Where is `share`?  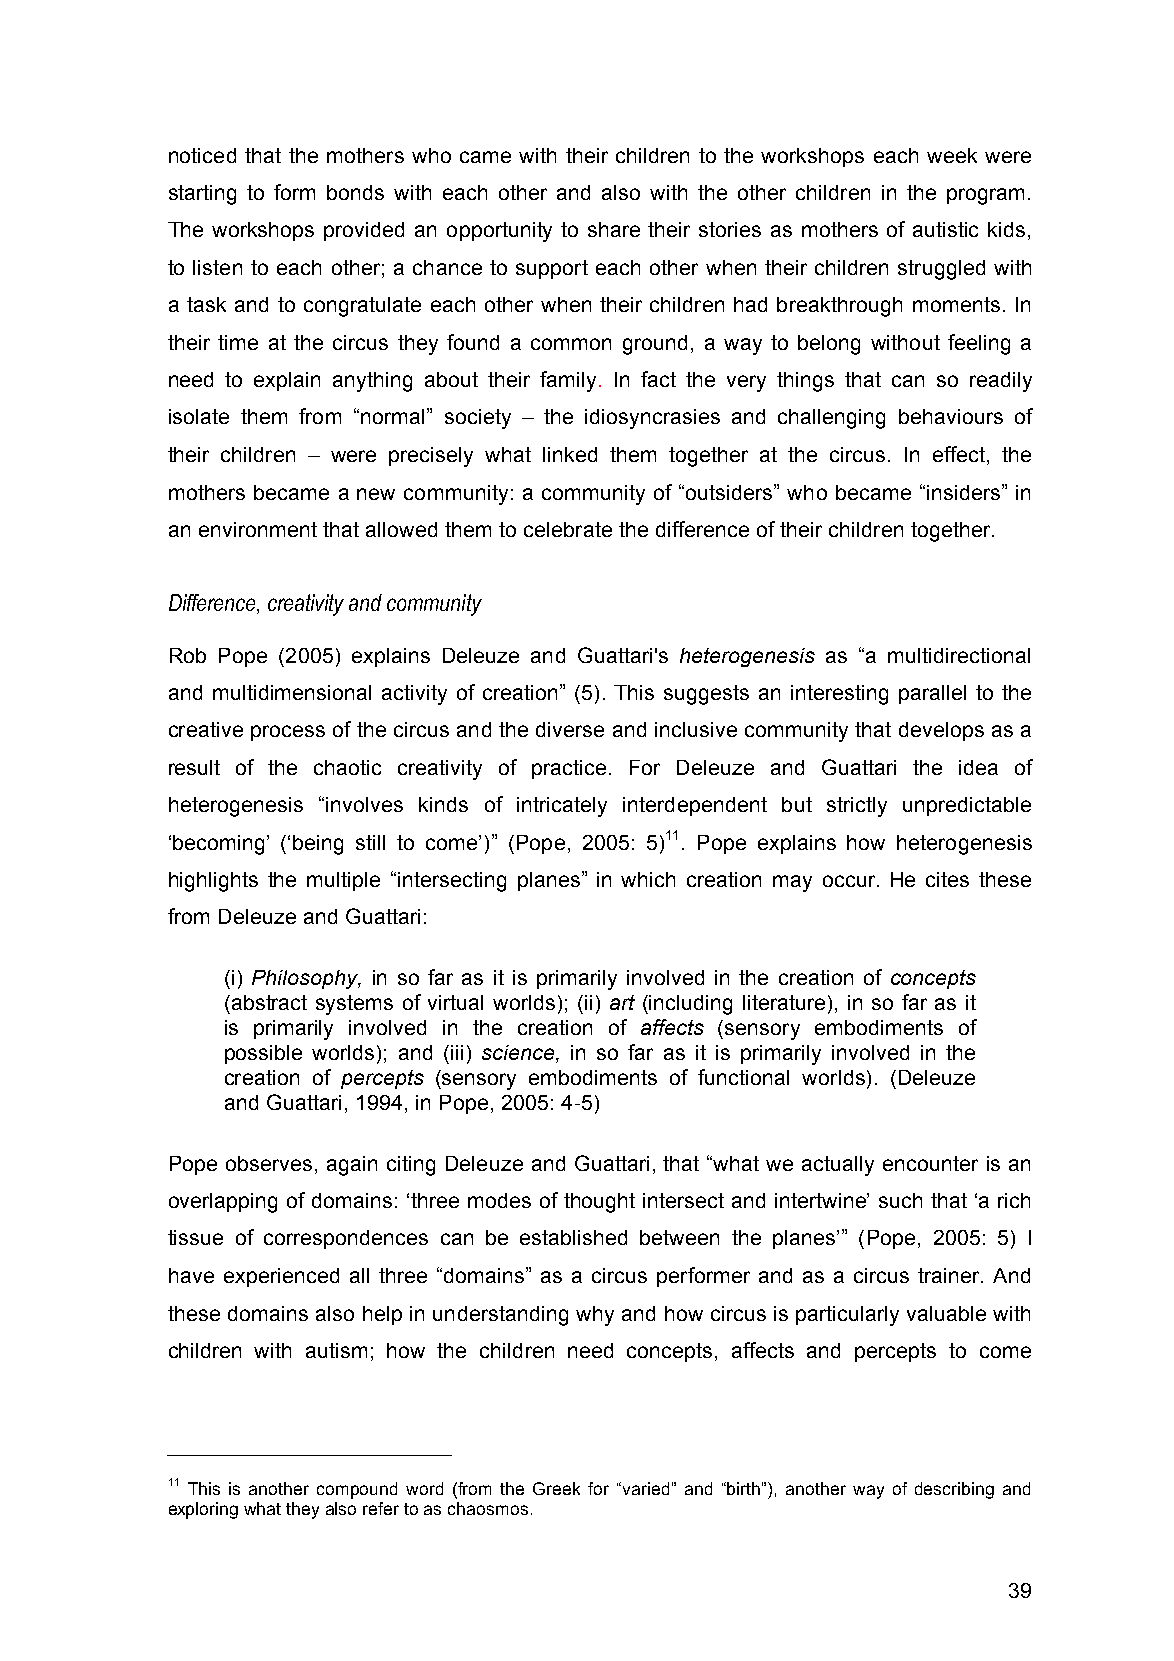
share is located at coordinates (614, 229).
